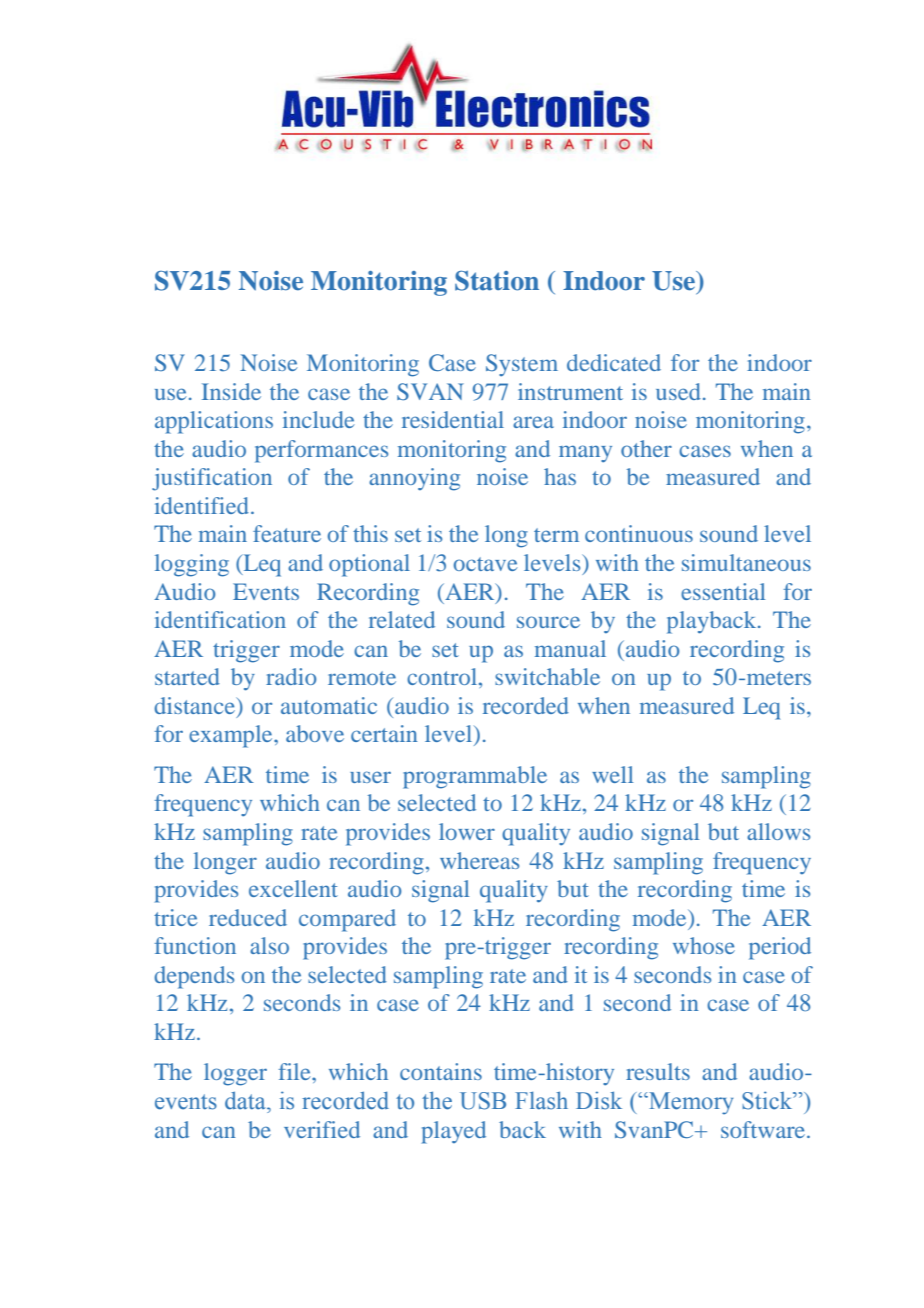 The image size is (924, 1308). I want to click on Station, so click(497, 281).
